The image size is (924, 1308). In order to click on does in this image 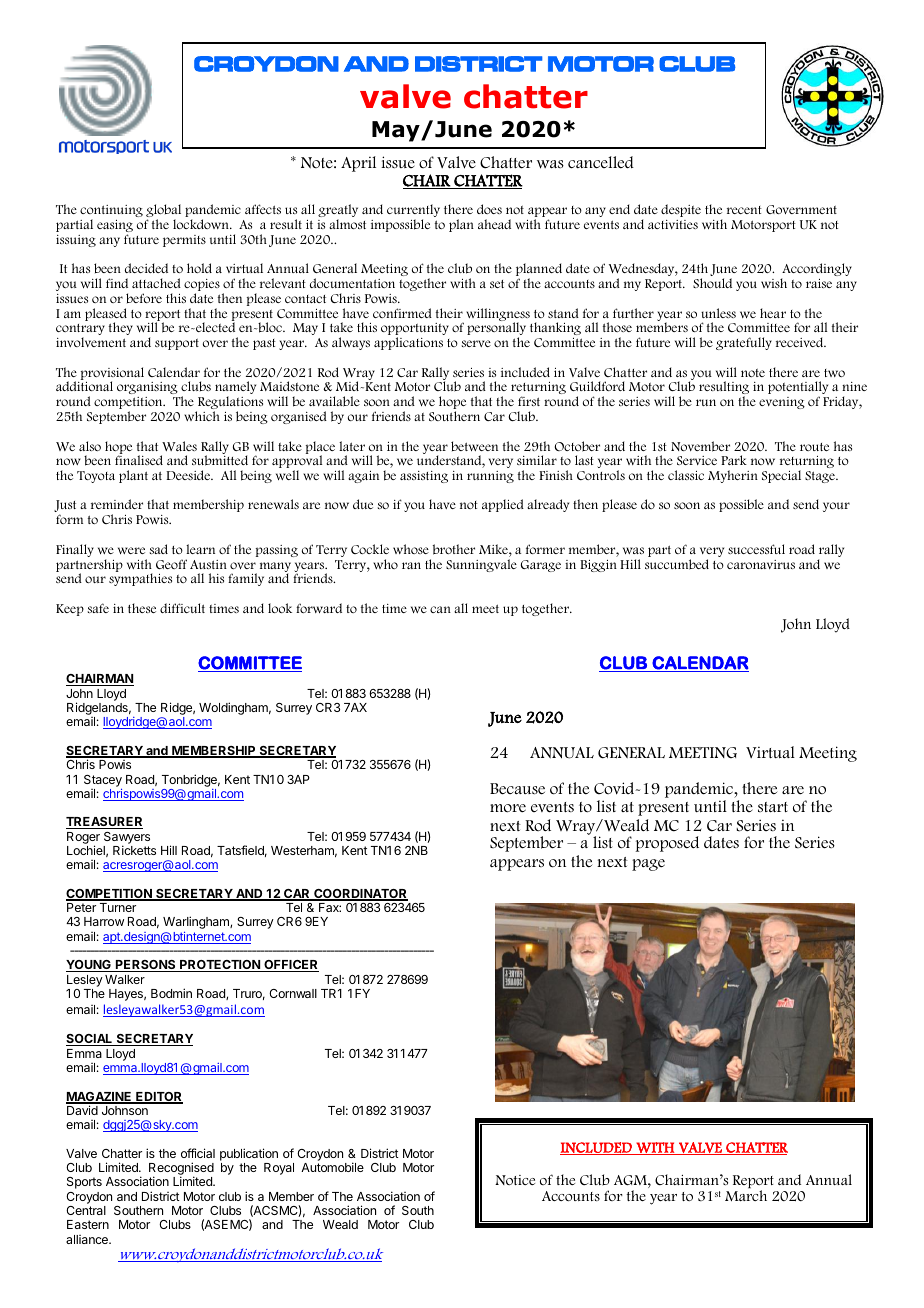, I will do `click(489, 209)`.
